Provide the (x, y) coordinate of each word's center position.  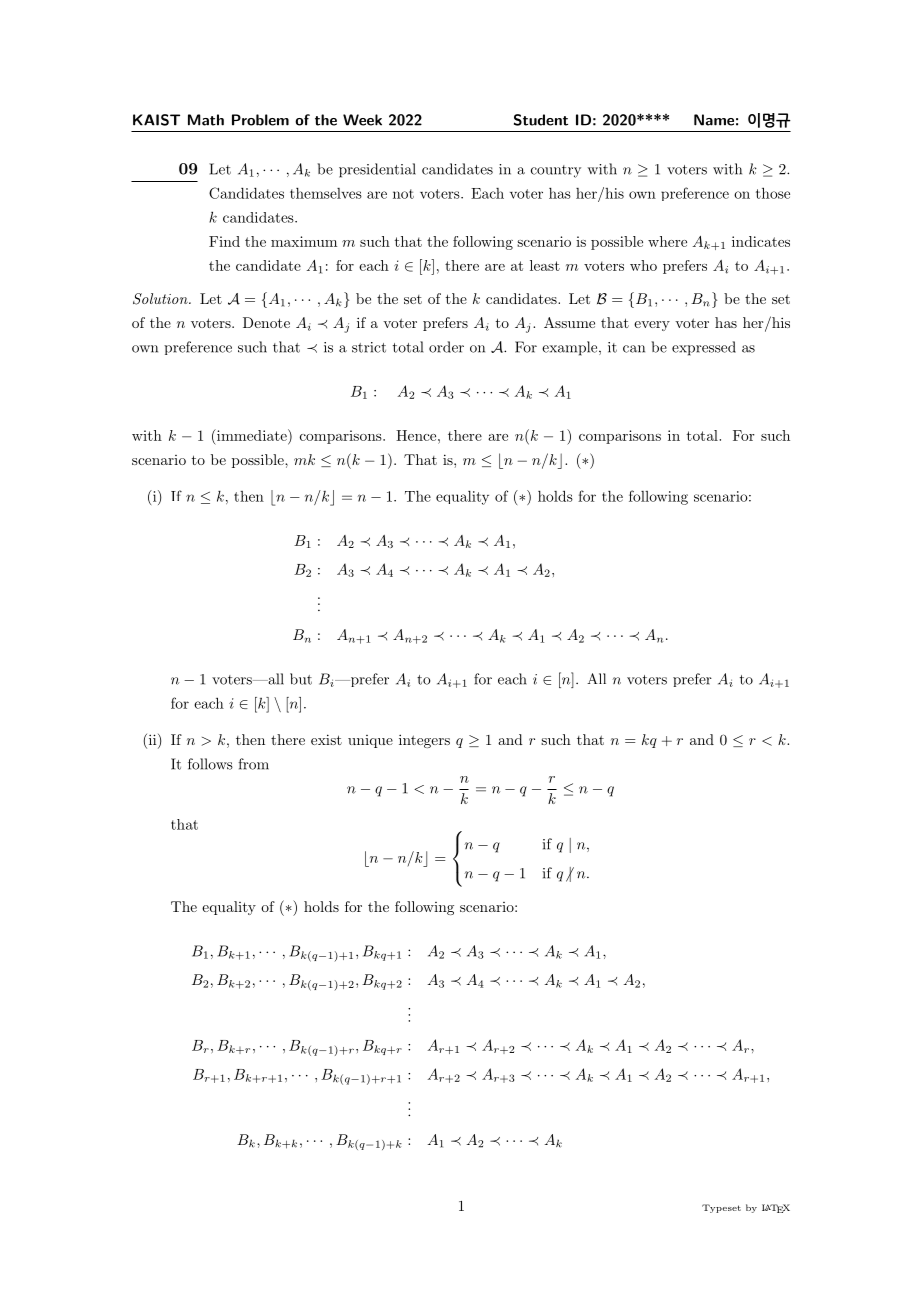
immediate (252, 435)
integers (424, 741)
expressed (704, 348)
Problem (260, 120)
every (652, 326)
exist (326, 739)
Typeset (721, 1208)
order (446, 347)
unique (370, 741)
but (301, 679)
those (773, 193)
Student (541, 120)
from (253, 764)
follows (210, 764)
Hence (417, 435)
